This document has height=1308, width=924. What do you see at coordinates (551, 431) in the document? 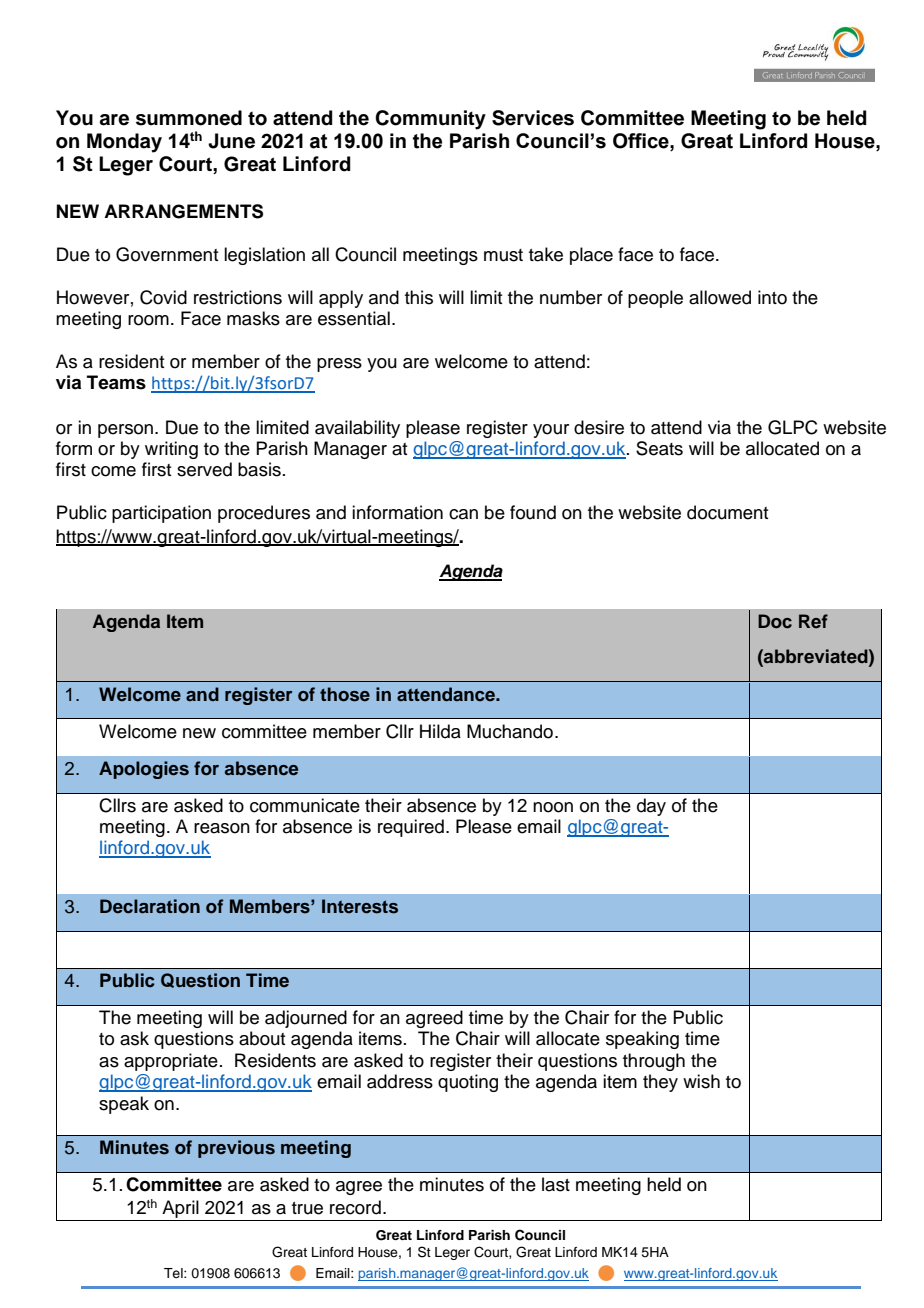
I see `your` at bounding box center [551, 431].
